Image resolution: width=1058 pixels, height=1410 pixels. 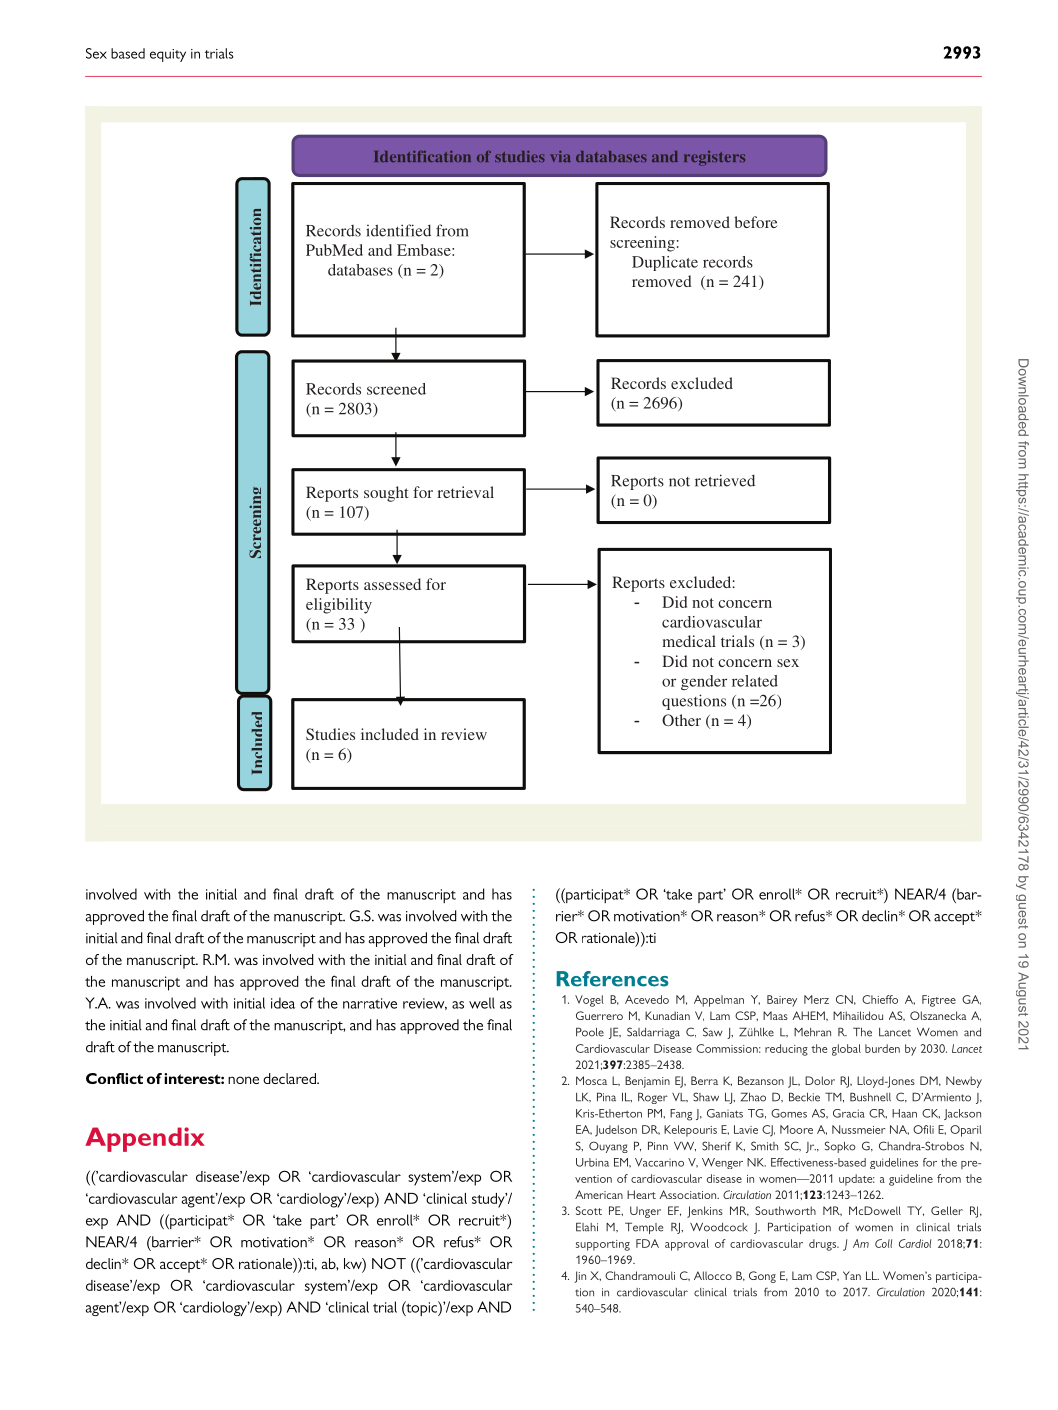 I want to click on AHEM, so click(x=809, y=1015).
